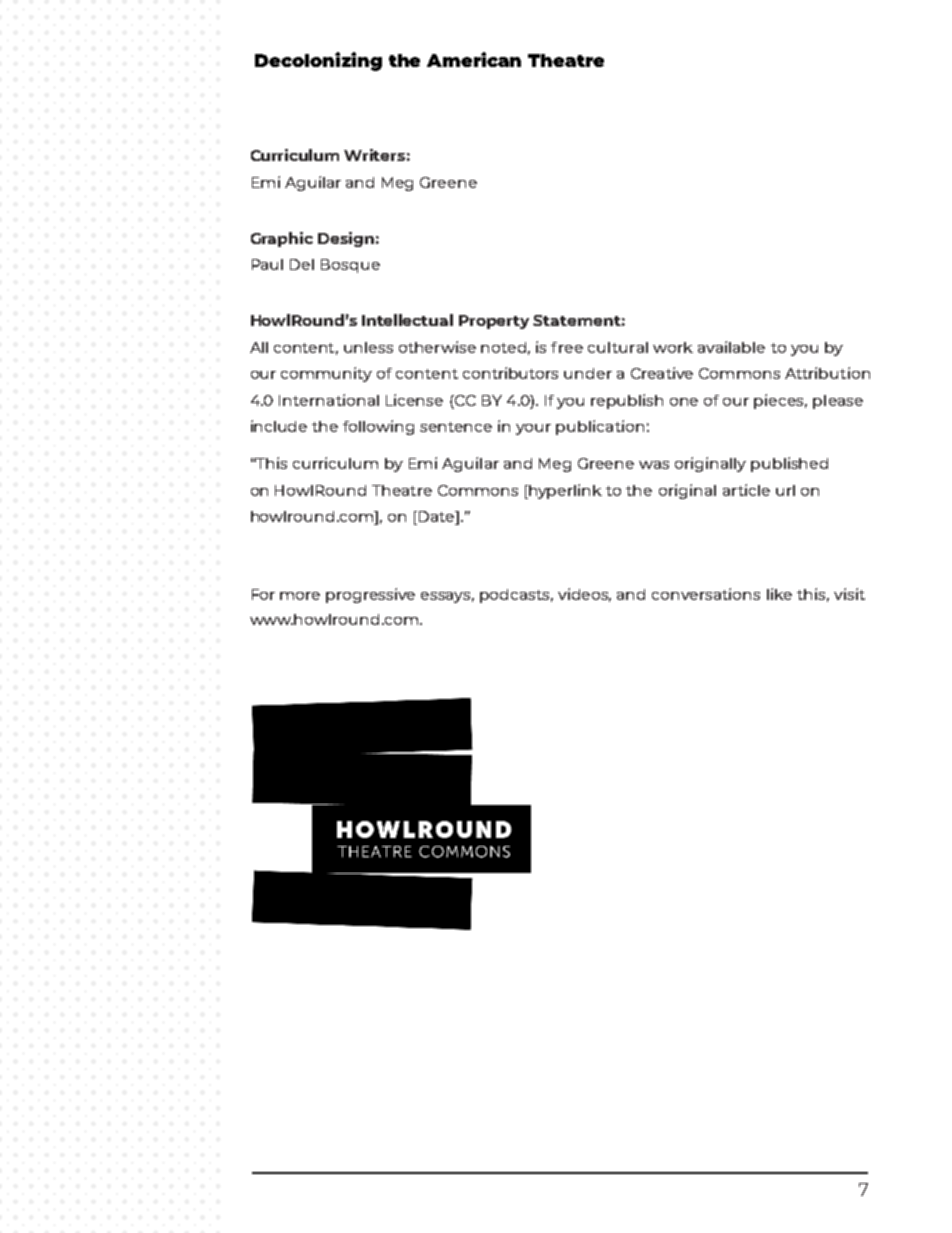 The height and width of the screenshot is (1233, 952). I want to click on Bosque, so click(350, 266).
